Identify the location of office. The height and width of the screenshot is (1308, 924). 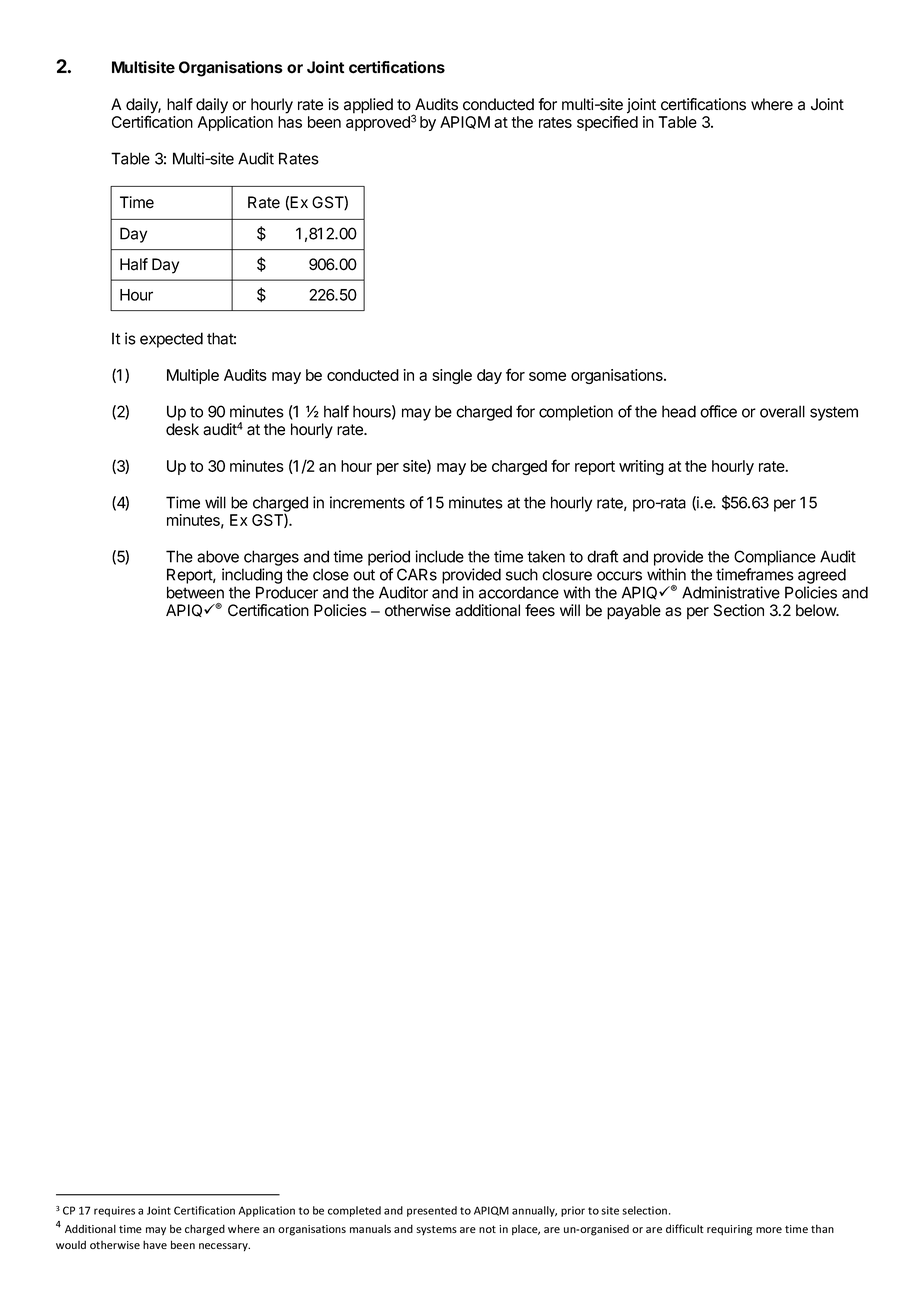
(718, 411).
